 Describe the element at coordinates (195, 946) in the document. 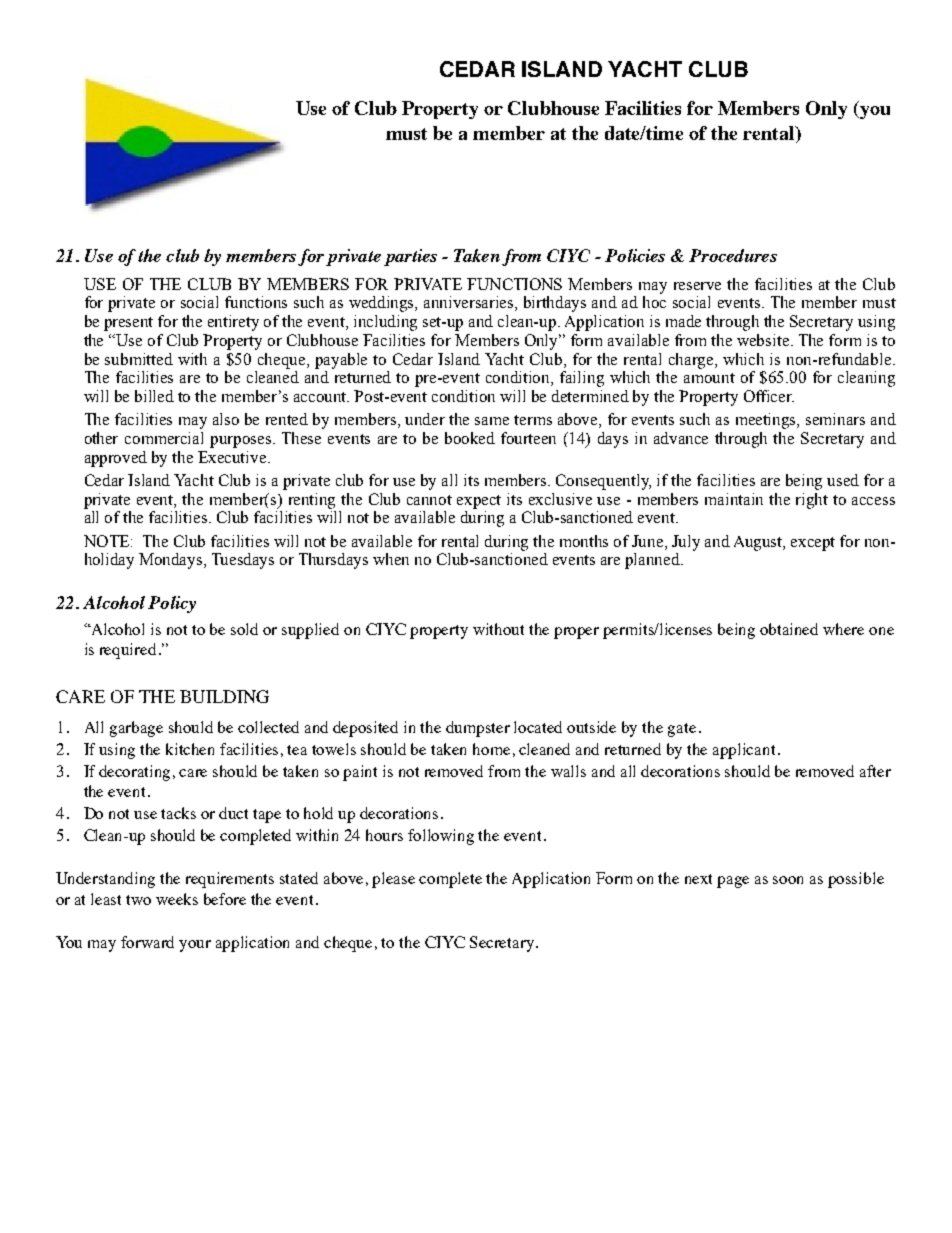

I see `your` at that location.
